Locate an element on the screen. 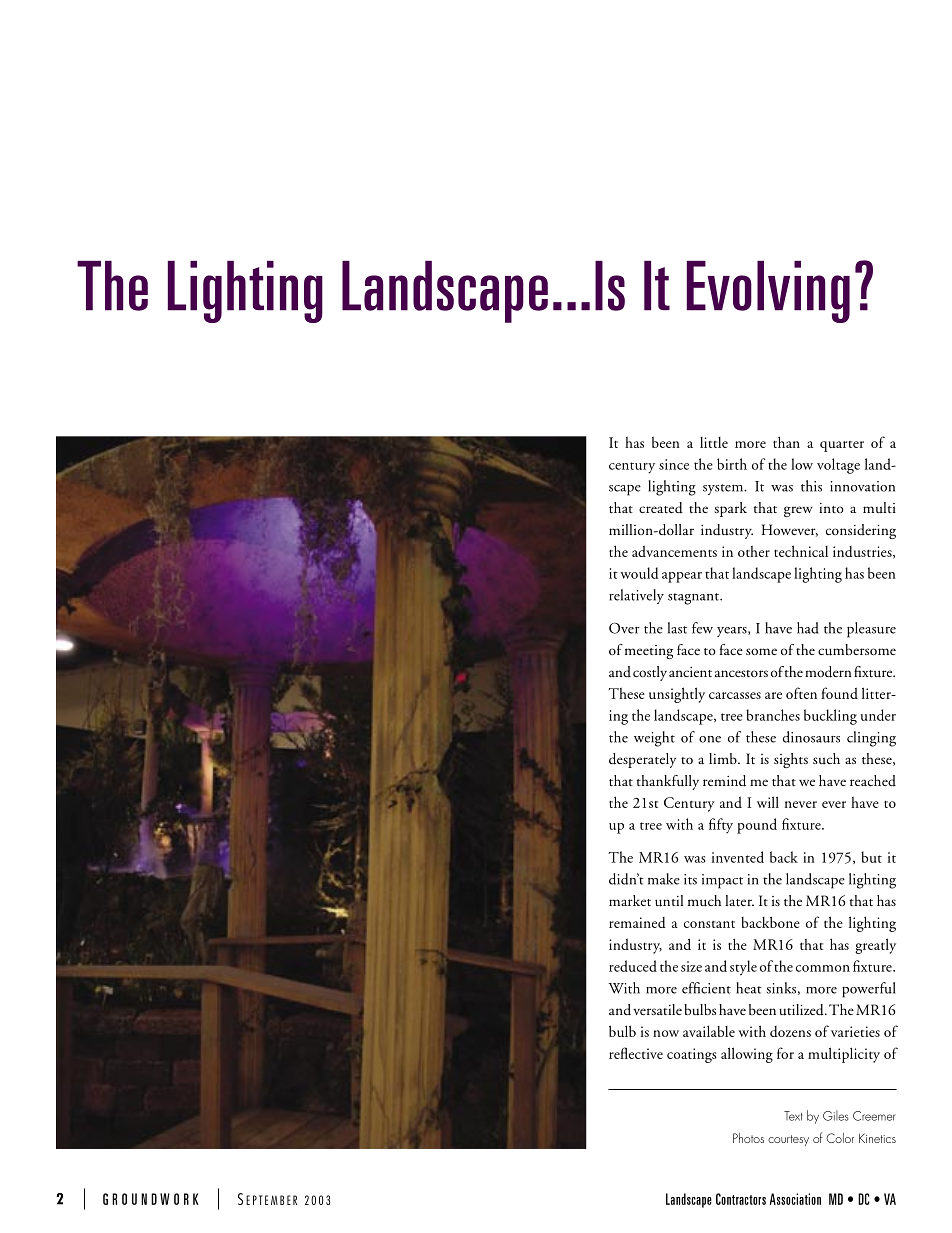 The height and width of the screenshot is (1233, 952). but is located at coordinates (871, 857).
